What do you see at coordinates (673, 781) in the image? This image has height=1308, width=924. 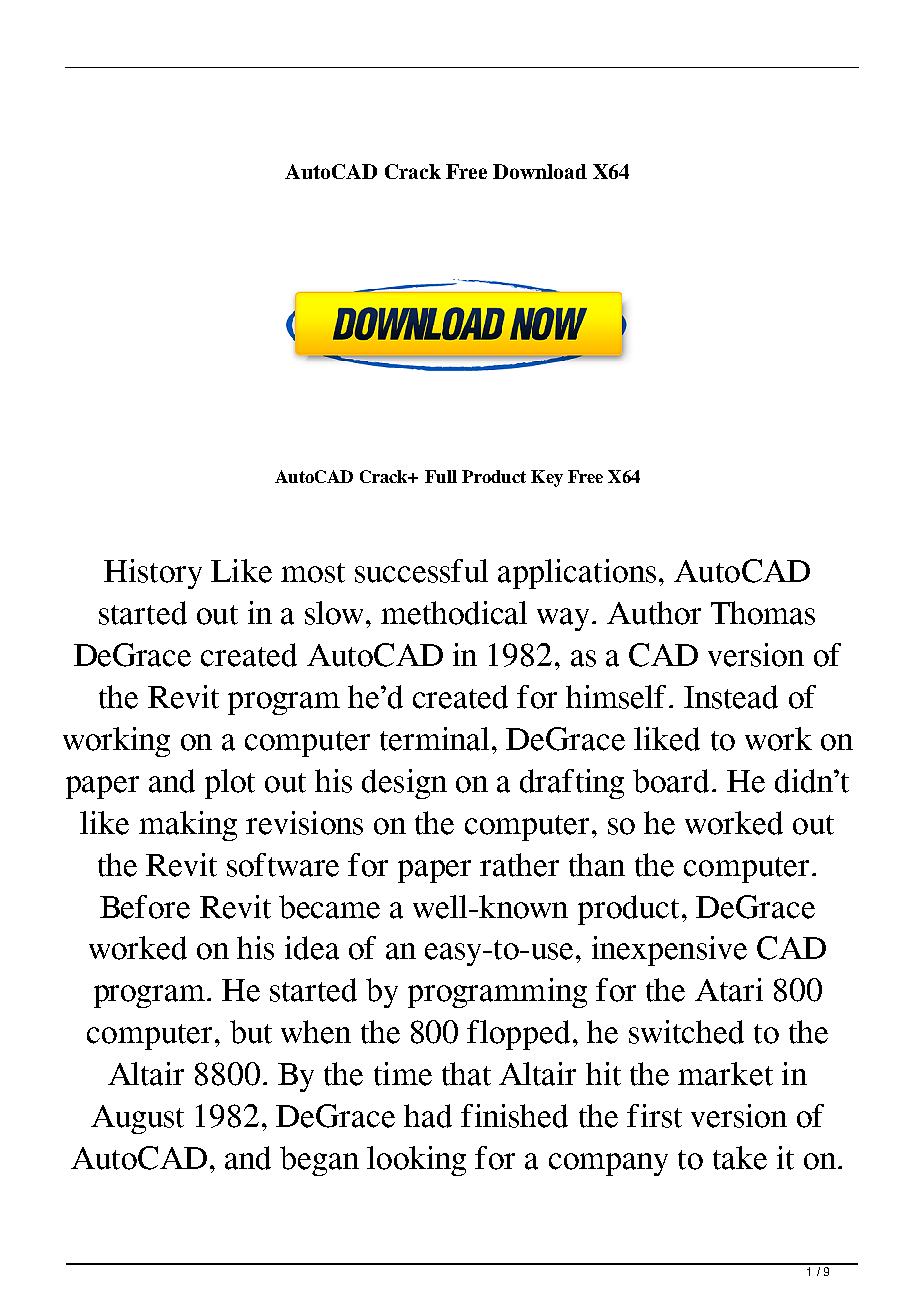 I see `board` at bounding box center [673, 781].
